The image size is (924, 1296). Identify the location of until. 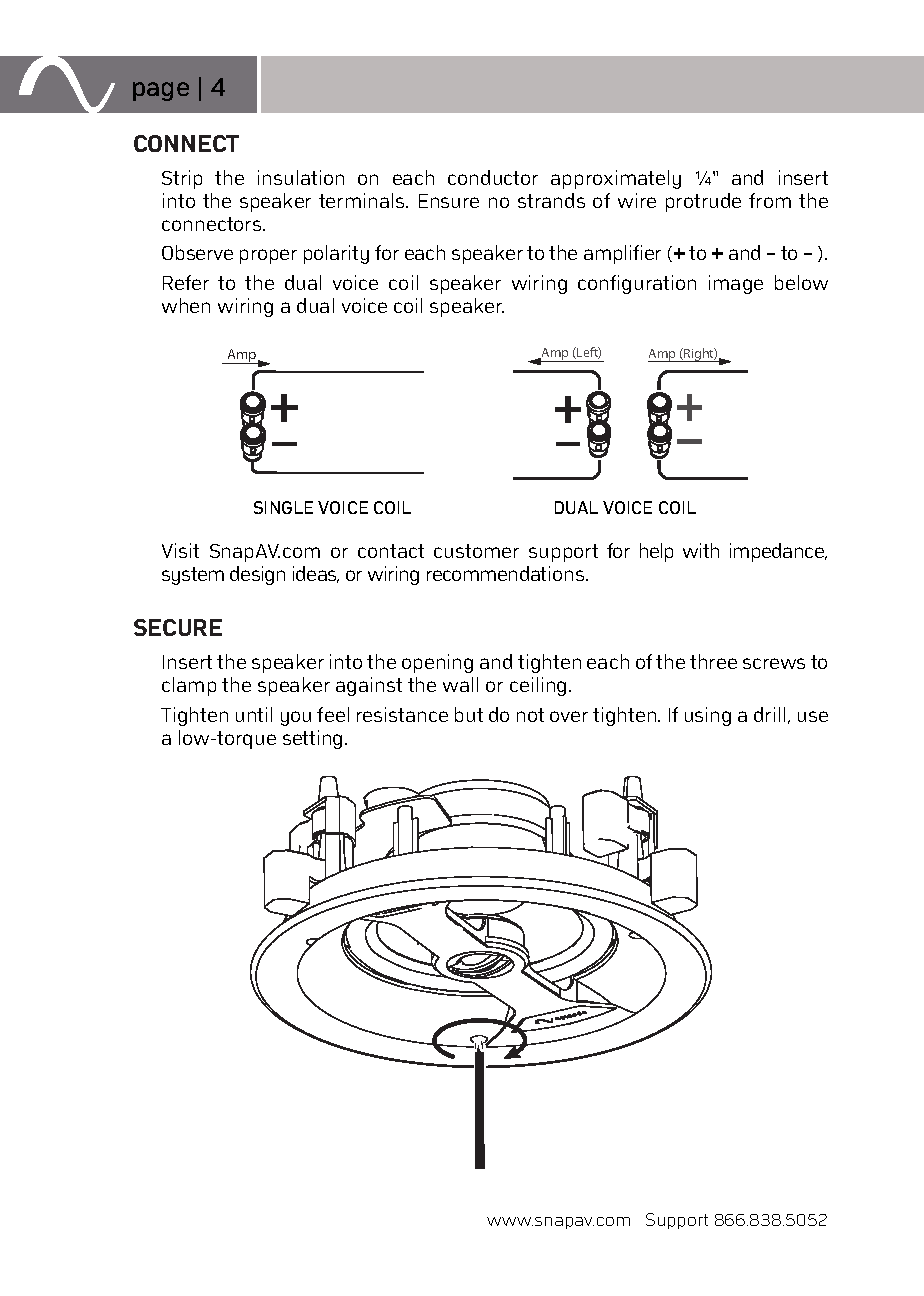
(254, 714).
